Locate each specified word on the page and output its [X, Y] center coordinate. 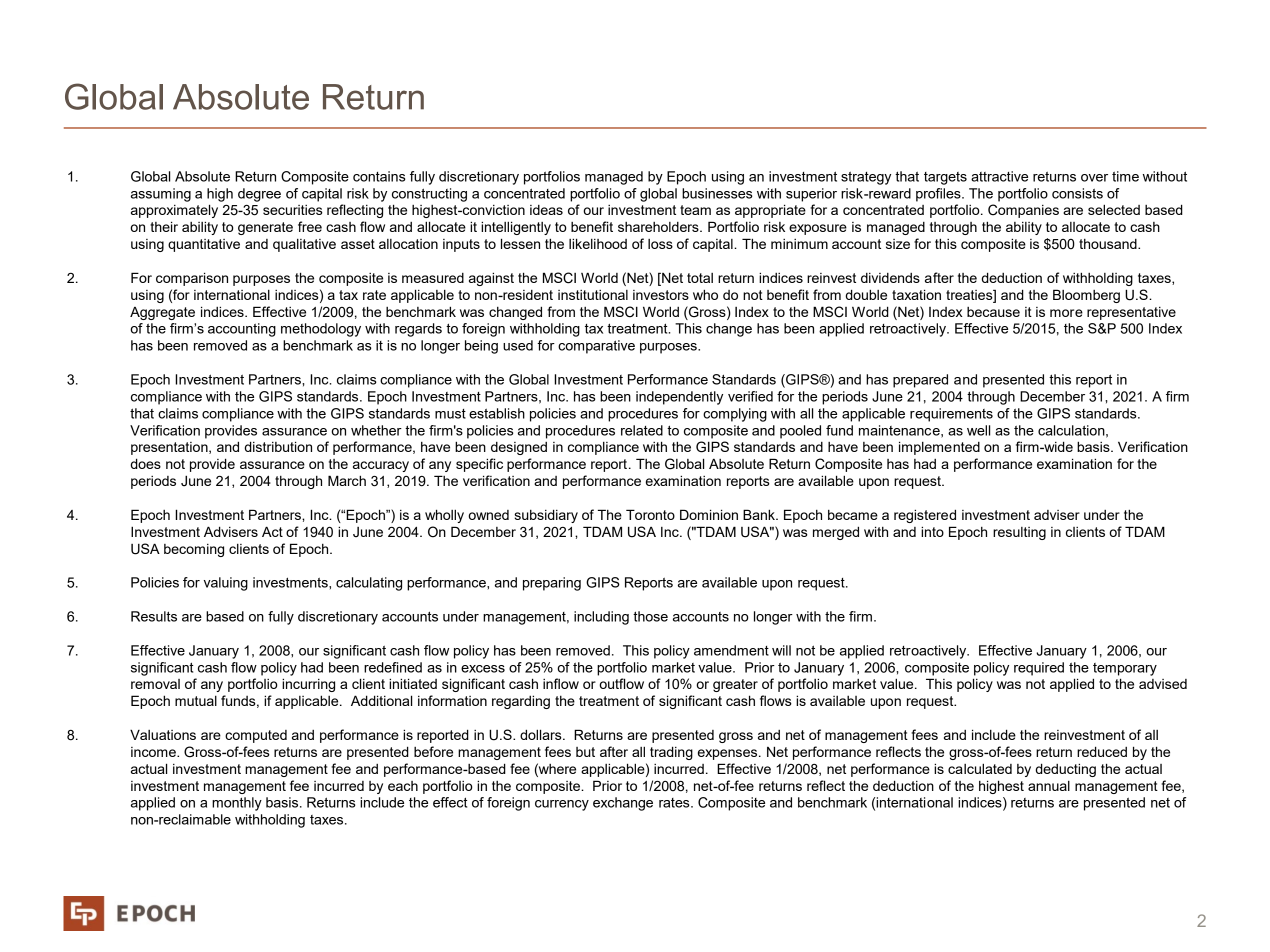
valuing [226, 584]
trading [671, 753]
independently [679, 398]
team [695, 210]
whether [376, 430]
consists [1077, 193]
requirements [951, 415]
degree [259, 195]
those [650, 616]
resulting [1019, 533]
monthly [237, 804]
